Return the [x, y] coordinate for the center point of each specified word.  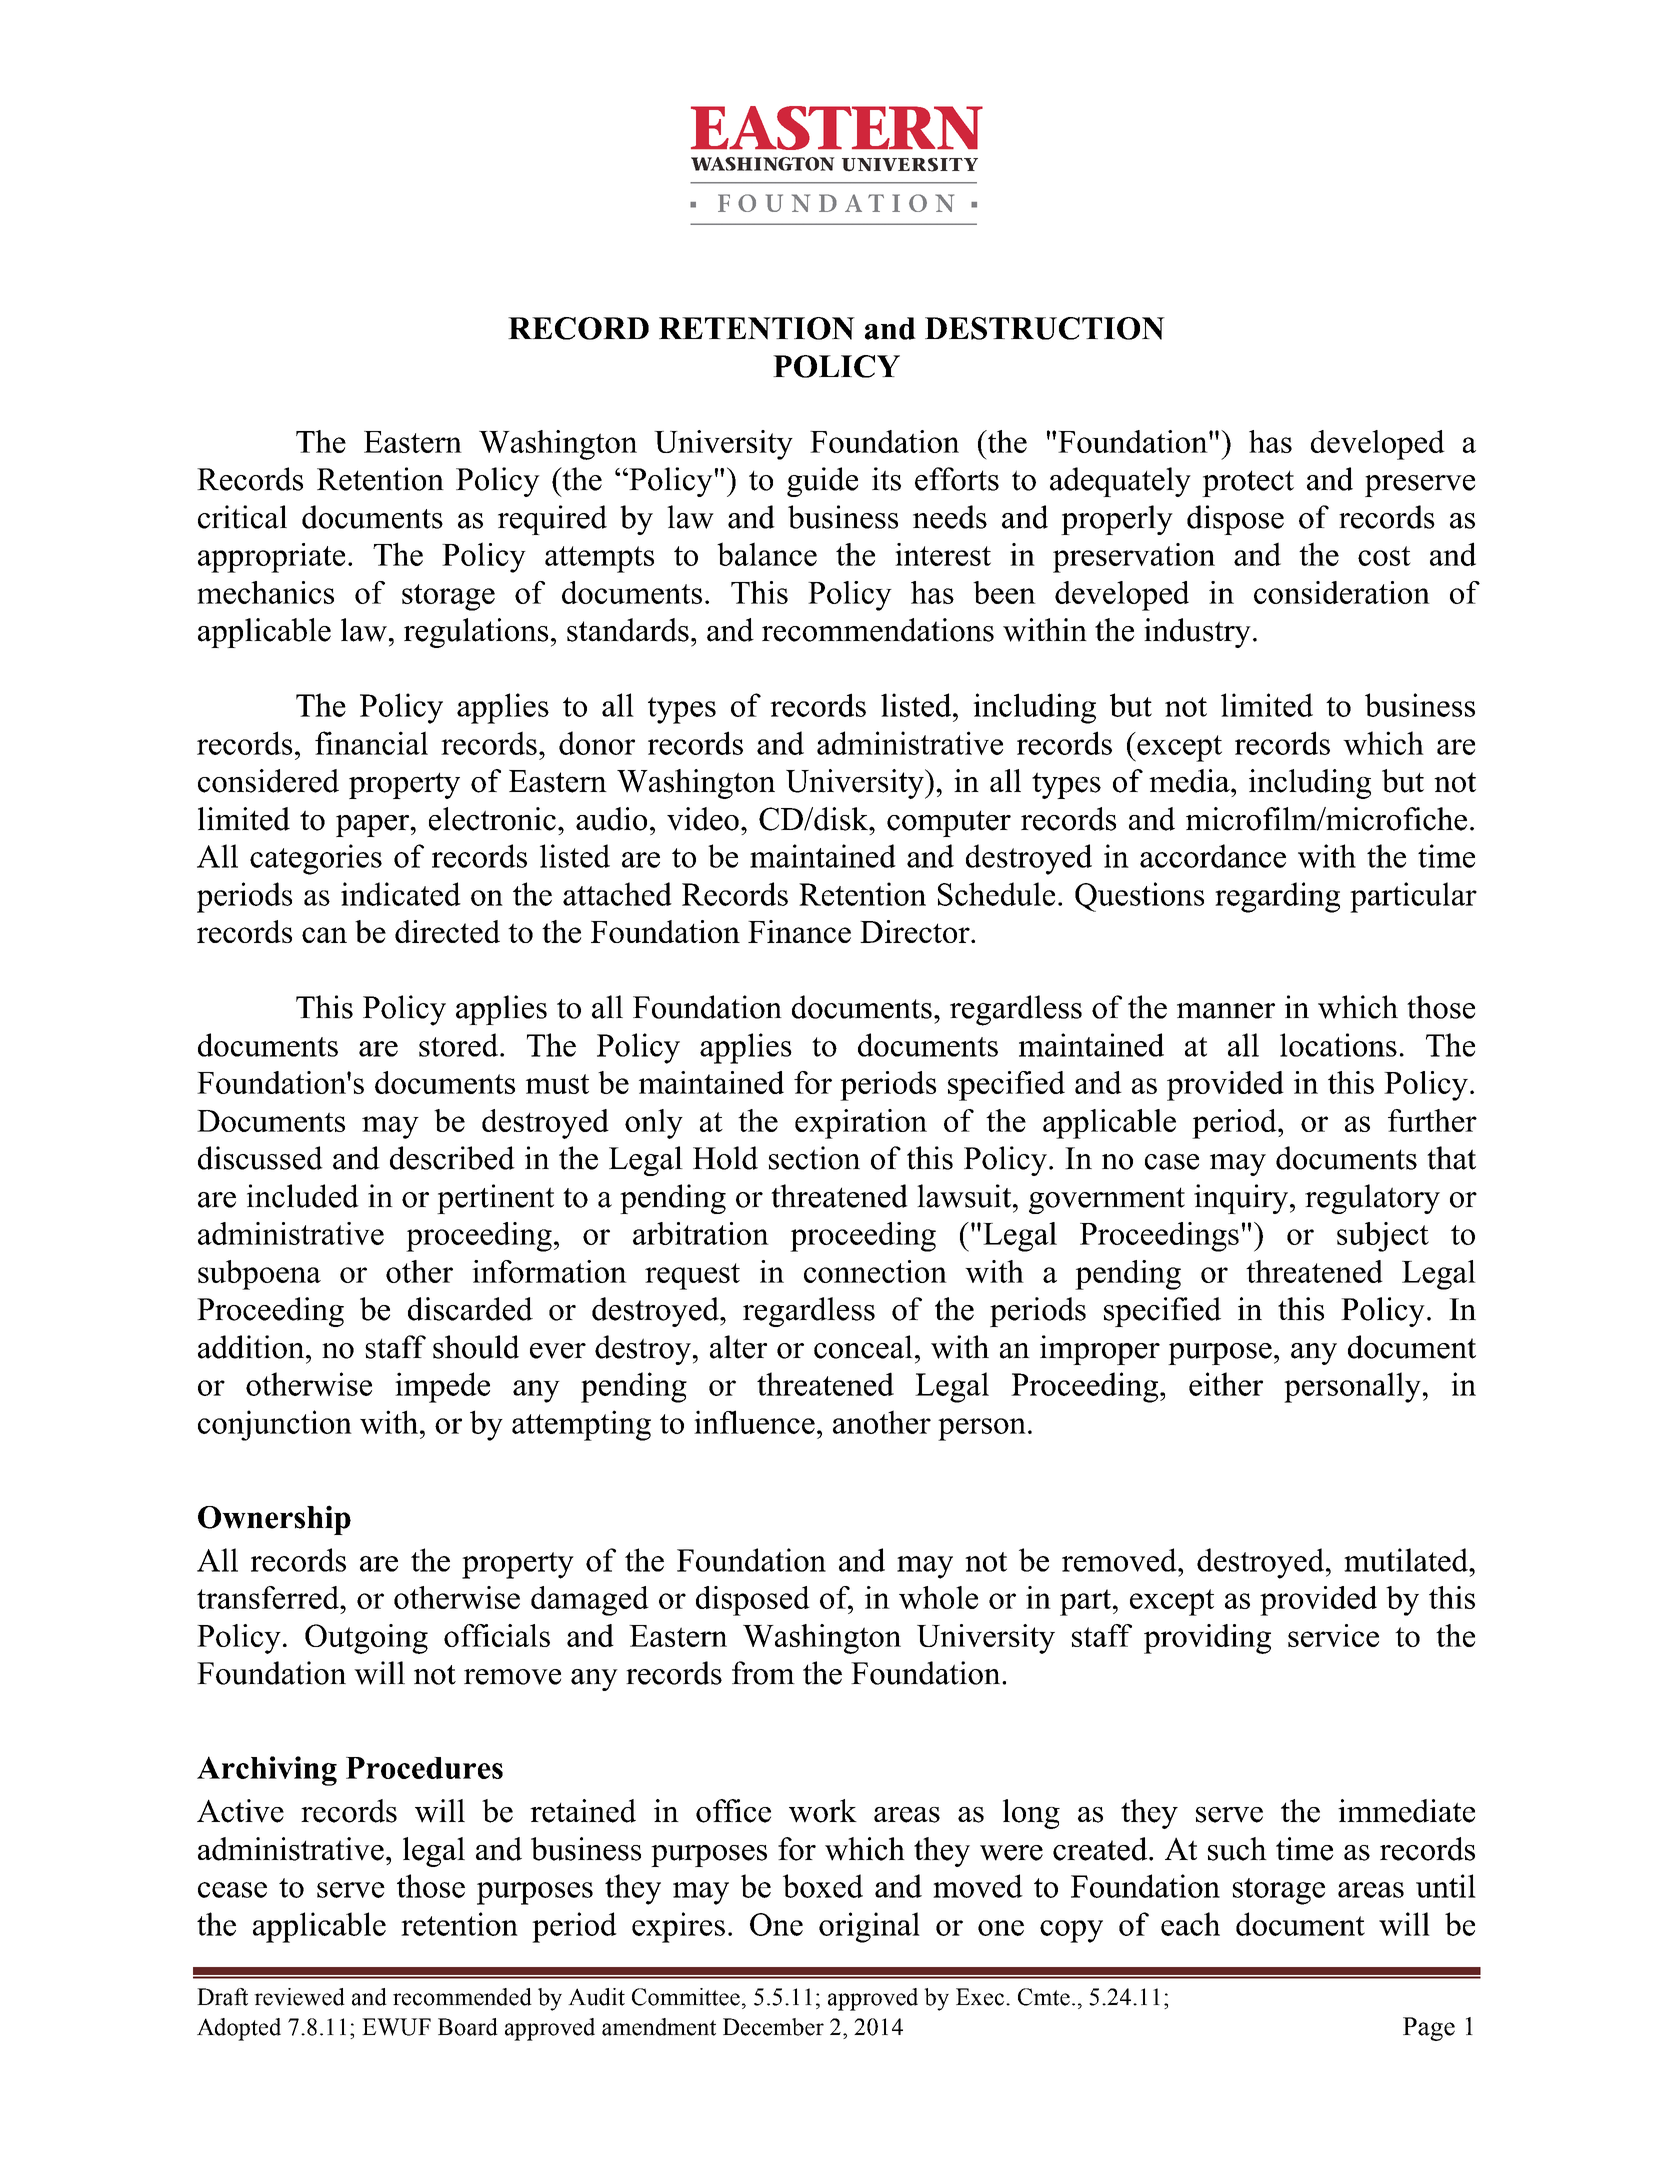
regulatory [1372, 1199]
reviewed [299, 1997]
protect [1248, 483]
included [303, 1196]
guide [822, 482]
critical [242, 517]
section [814, 1158]
